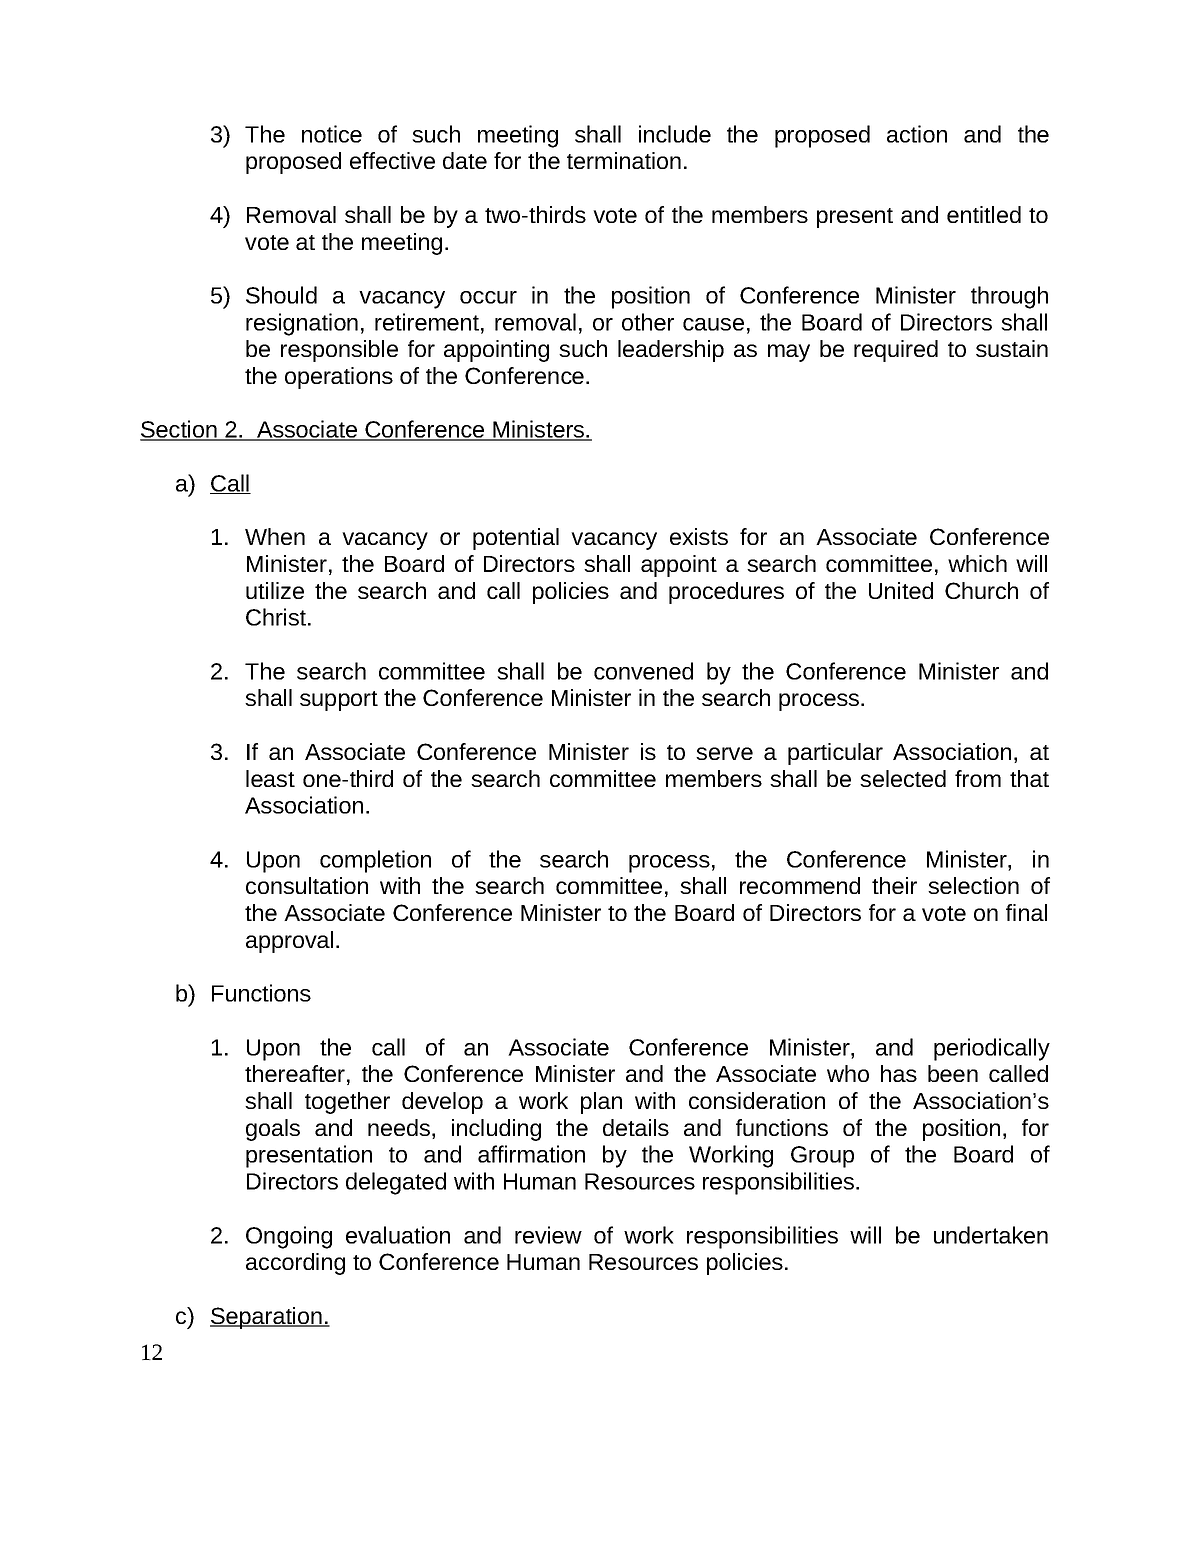  Describe the element at coordinates (332, 134) in the screenshot. I see `notice` at that location.
